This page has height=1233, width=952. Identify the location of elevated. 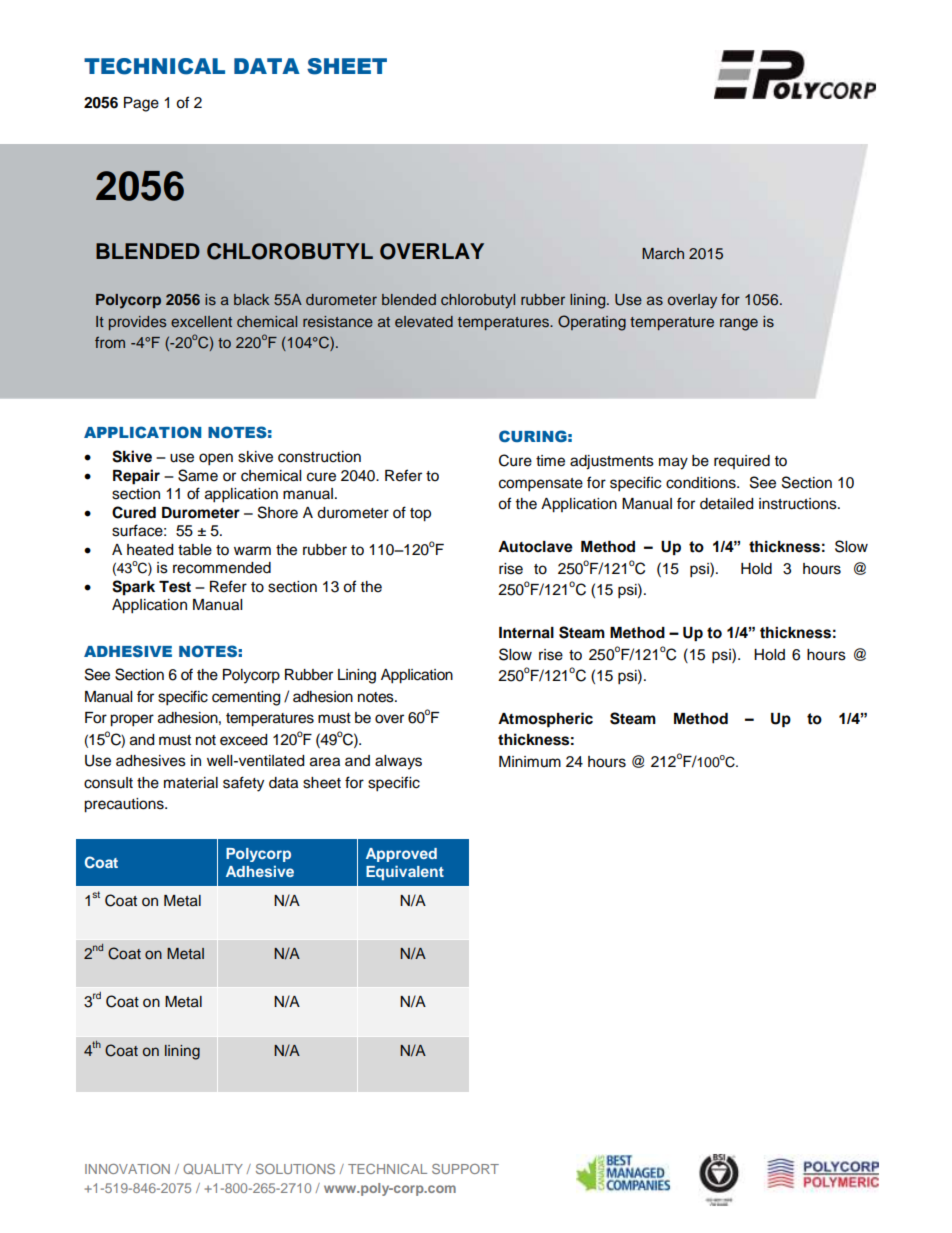
(424, 321).
